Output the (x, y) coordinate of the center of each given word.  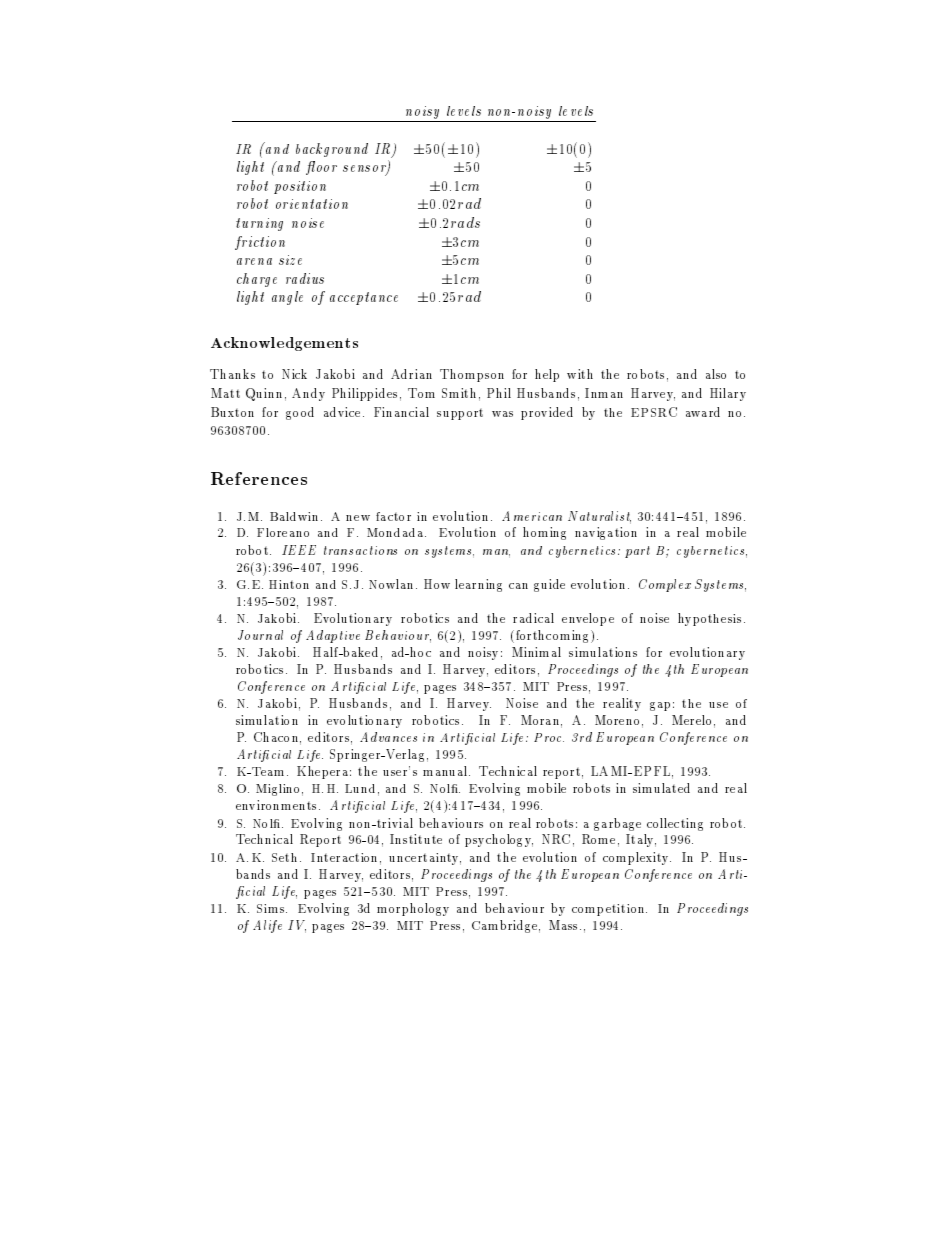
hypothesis (709, 619)
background (332, 150)
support (460, 414)
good (300, 413)
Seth (284, 857)
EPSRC (654, 412)
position (300, 187)
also (716, 374)
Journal (260, 635)
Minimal (536, 652)
